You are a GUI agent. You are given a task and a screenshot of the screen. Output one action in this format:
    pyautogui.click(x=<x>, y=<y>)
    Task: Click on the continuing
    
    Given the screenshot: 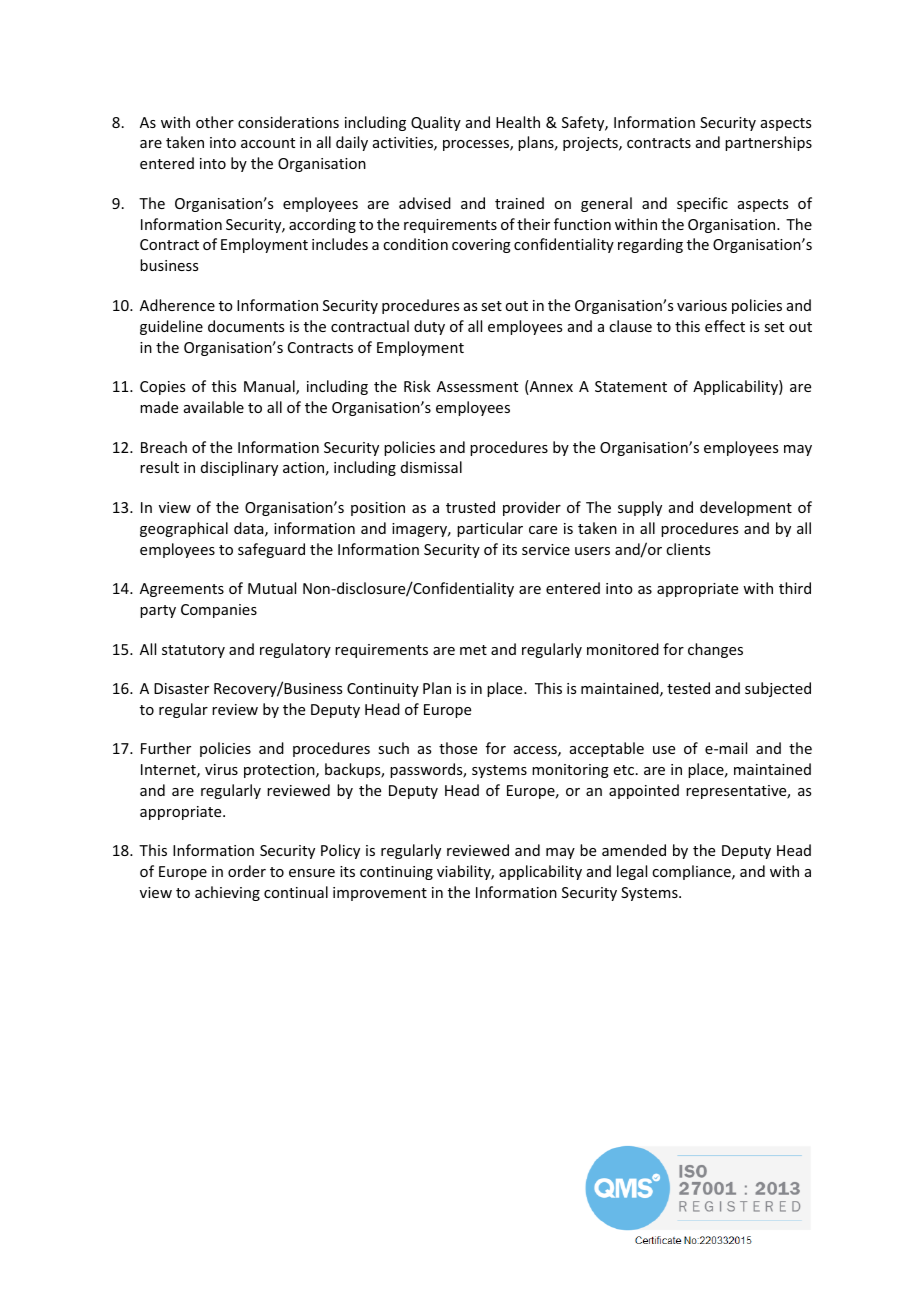 What is the action you would take?
    pyautogui.click(x=396, y=873)
